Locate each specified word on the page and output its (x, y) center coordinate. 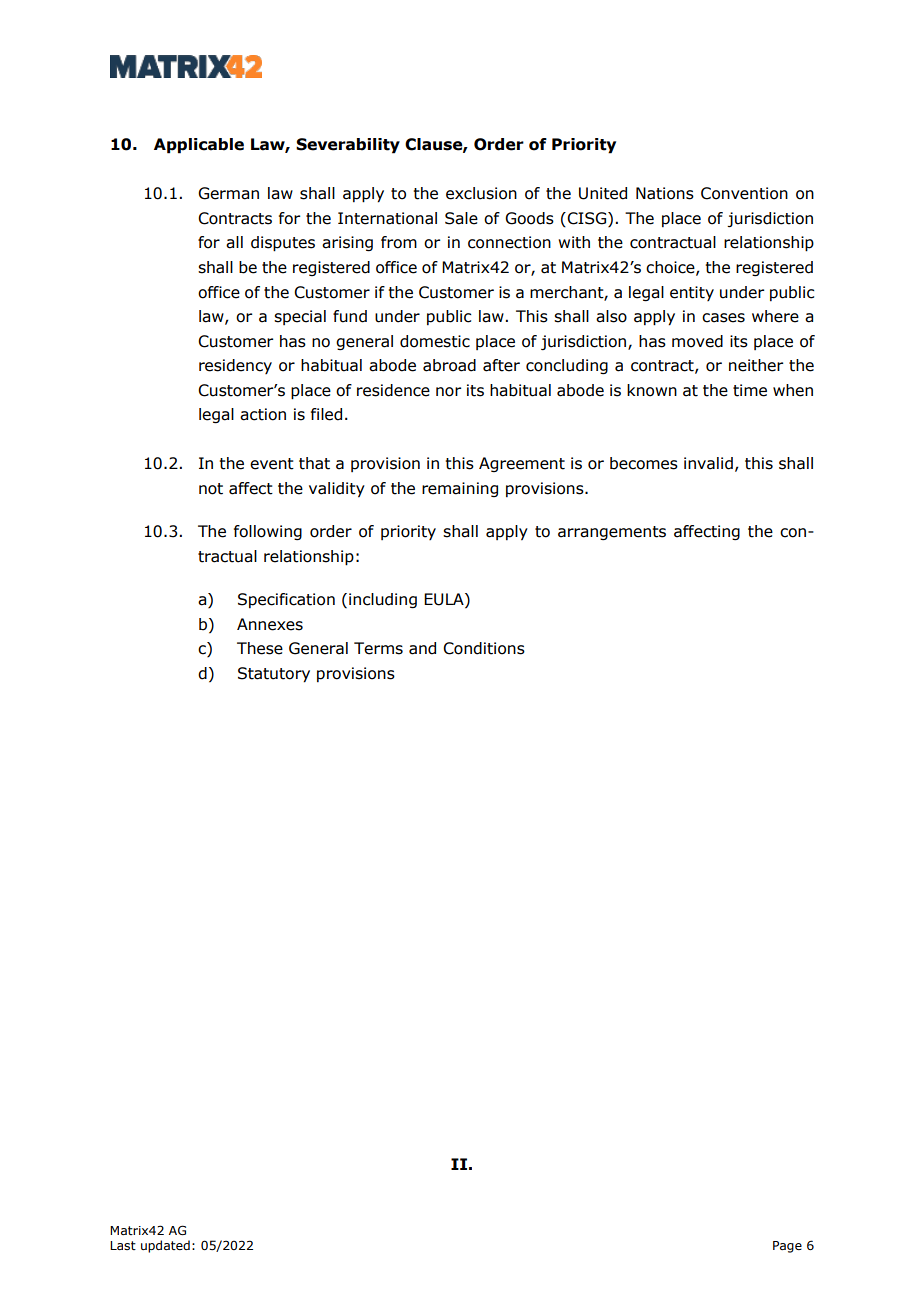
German (228, 193)
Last (123, 1245)
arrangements (612, 533)
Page (787, 1247)
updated (165, 1246)
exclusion (481, 193)
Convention (744, 193)
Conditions (484, 648)
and (422, 648)
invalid (708, 463)
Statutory (274, 675)
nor (448, 392)
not (211, 489)
